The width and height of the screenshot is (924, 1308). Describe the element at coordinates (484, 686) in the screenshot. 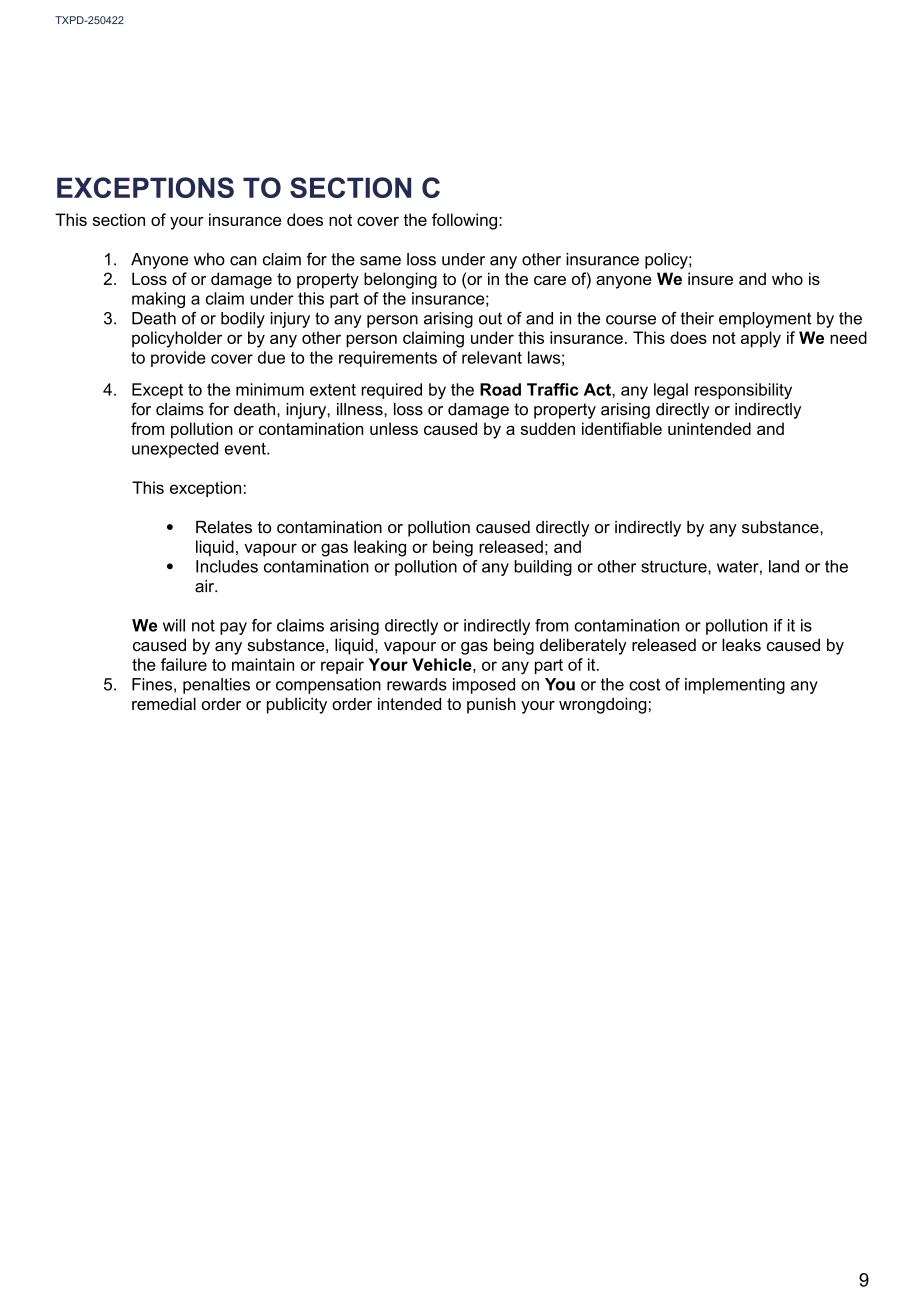

I see `imposed` at that location.
